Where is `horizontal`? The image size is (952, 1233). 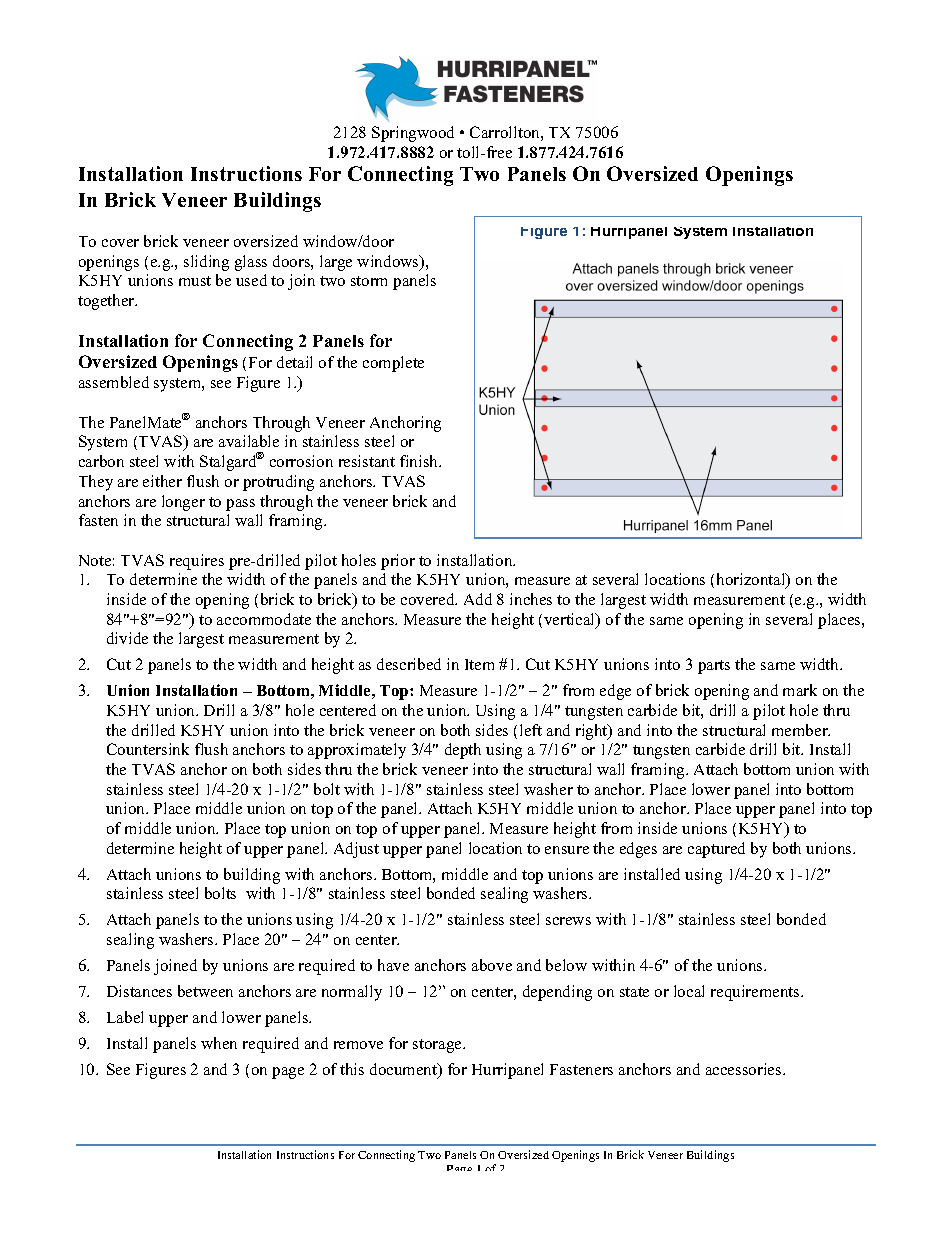
horizontal is located at coordinates (752, 581).
